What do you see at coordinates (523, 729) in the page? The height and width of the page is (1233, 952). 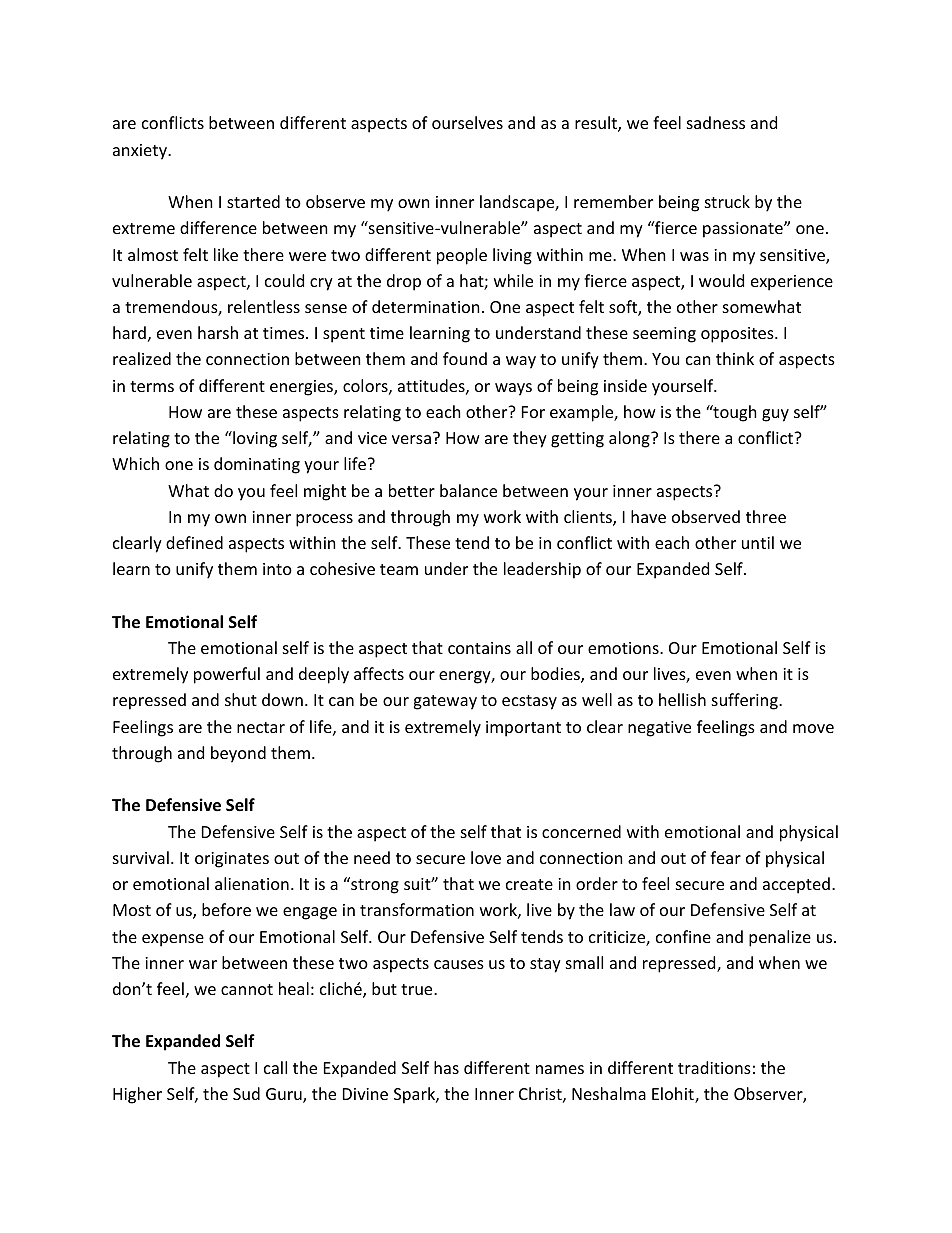 I see `important` at bounding box center [523, 729].
